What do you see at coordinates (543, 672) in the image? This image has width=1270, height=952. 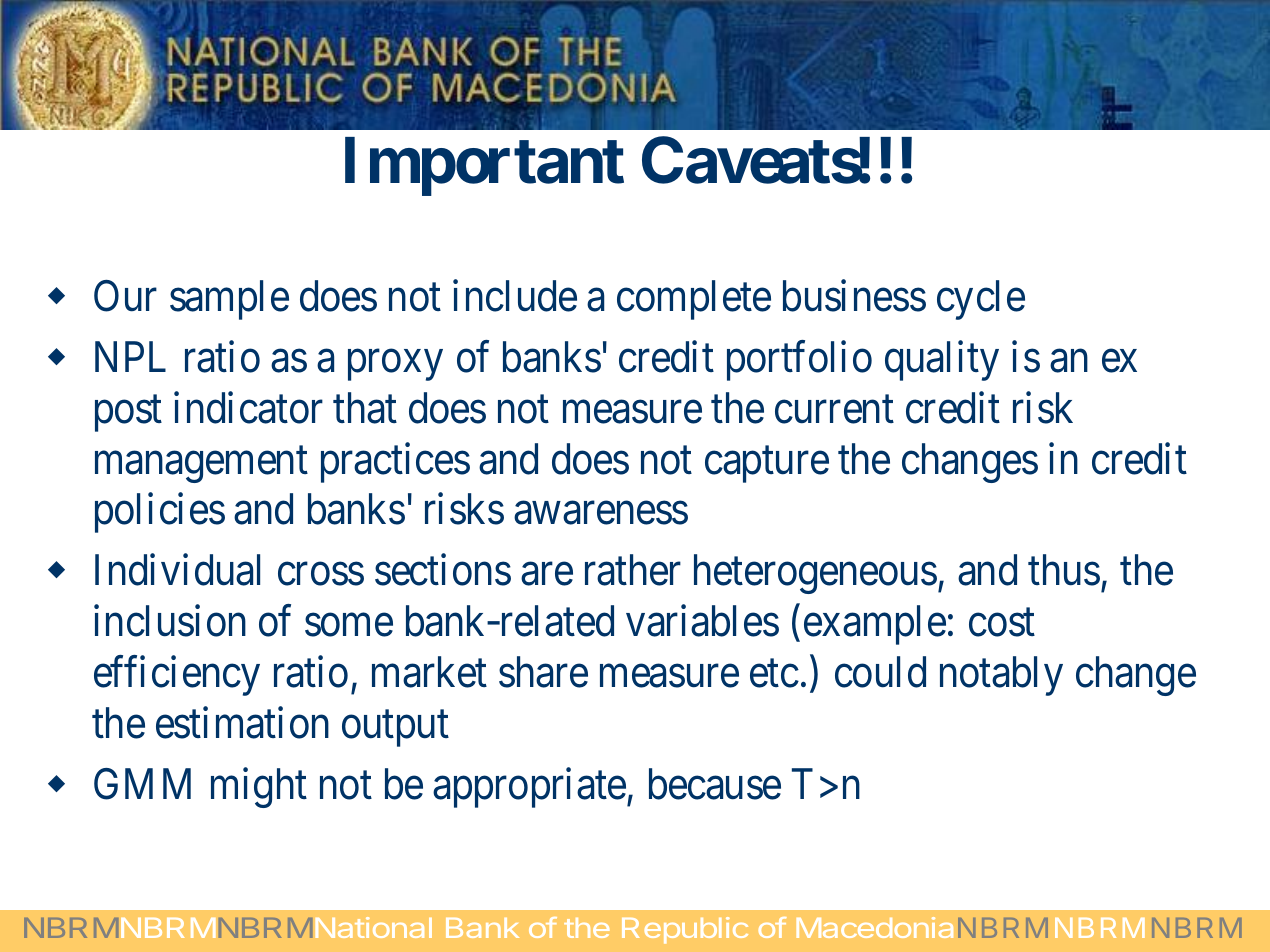 I see `share` at bounding box center [543, 672].
